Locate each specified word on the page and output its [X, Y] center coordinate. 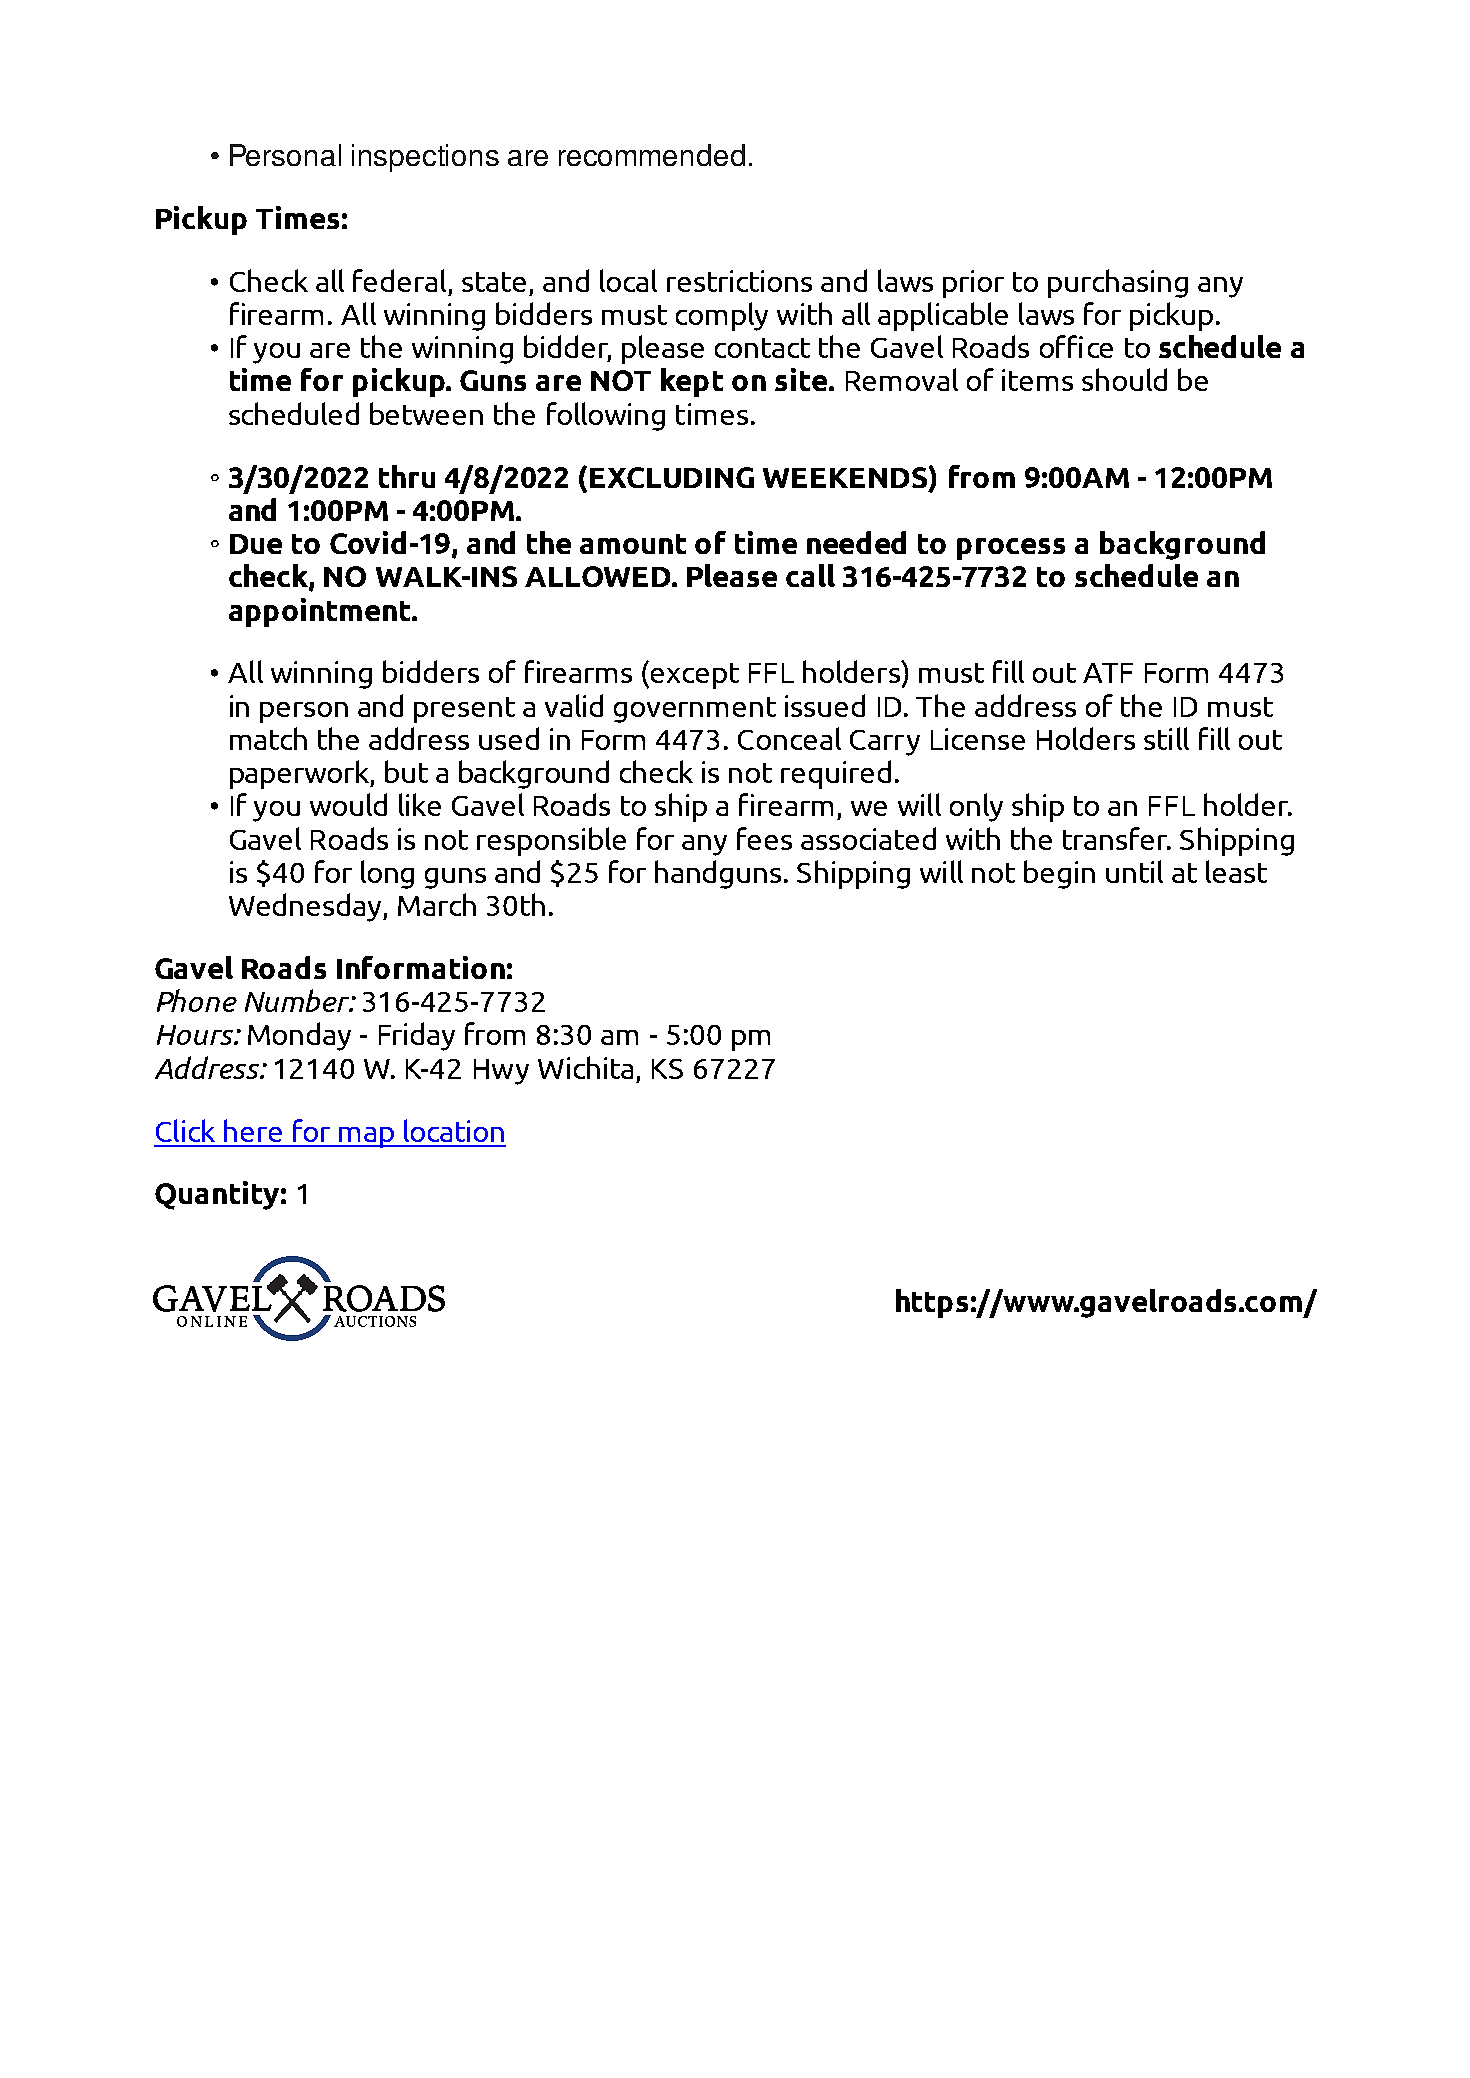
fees [764, 838]
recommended [652, 155]
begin [1059, 874]
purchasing [1118, 283]
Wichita [585, 1067]
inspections [425, 158]
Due [256, 544]
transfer [1116, 838]
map [366, 1137]
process [1011, 549]
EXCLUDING [672, 477]
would [348, 804]
